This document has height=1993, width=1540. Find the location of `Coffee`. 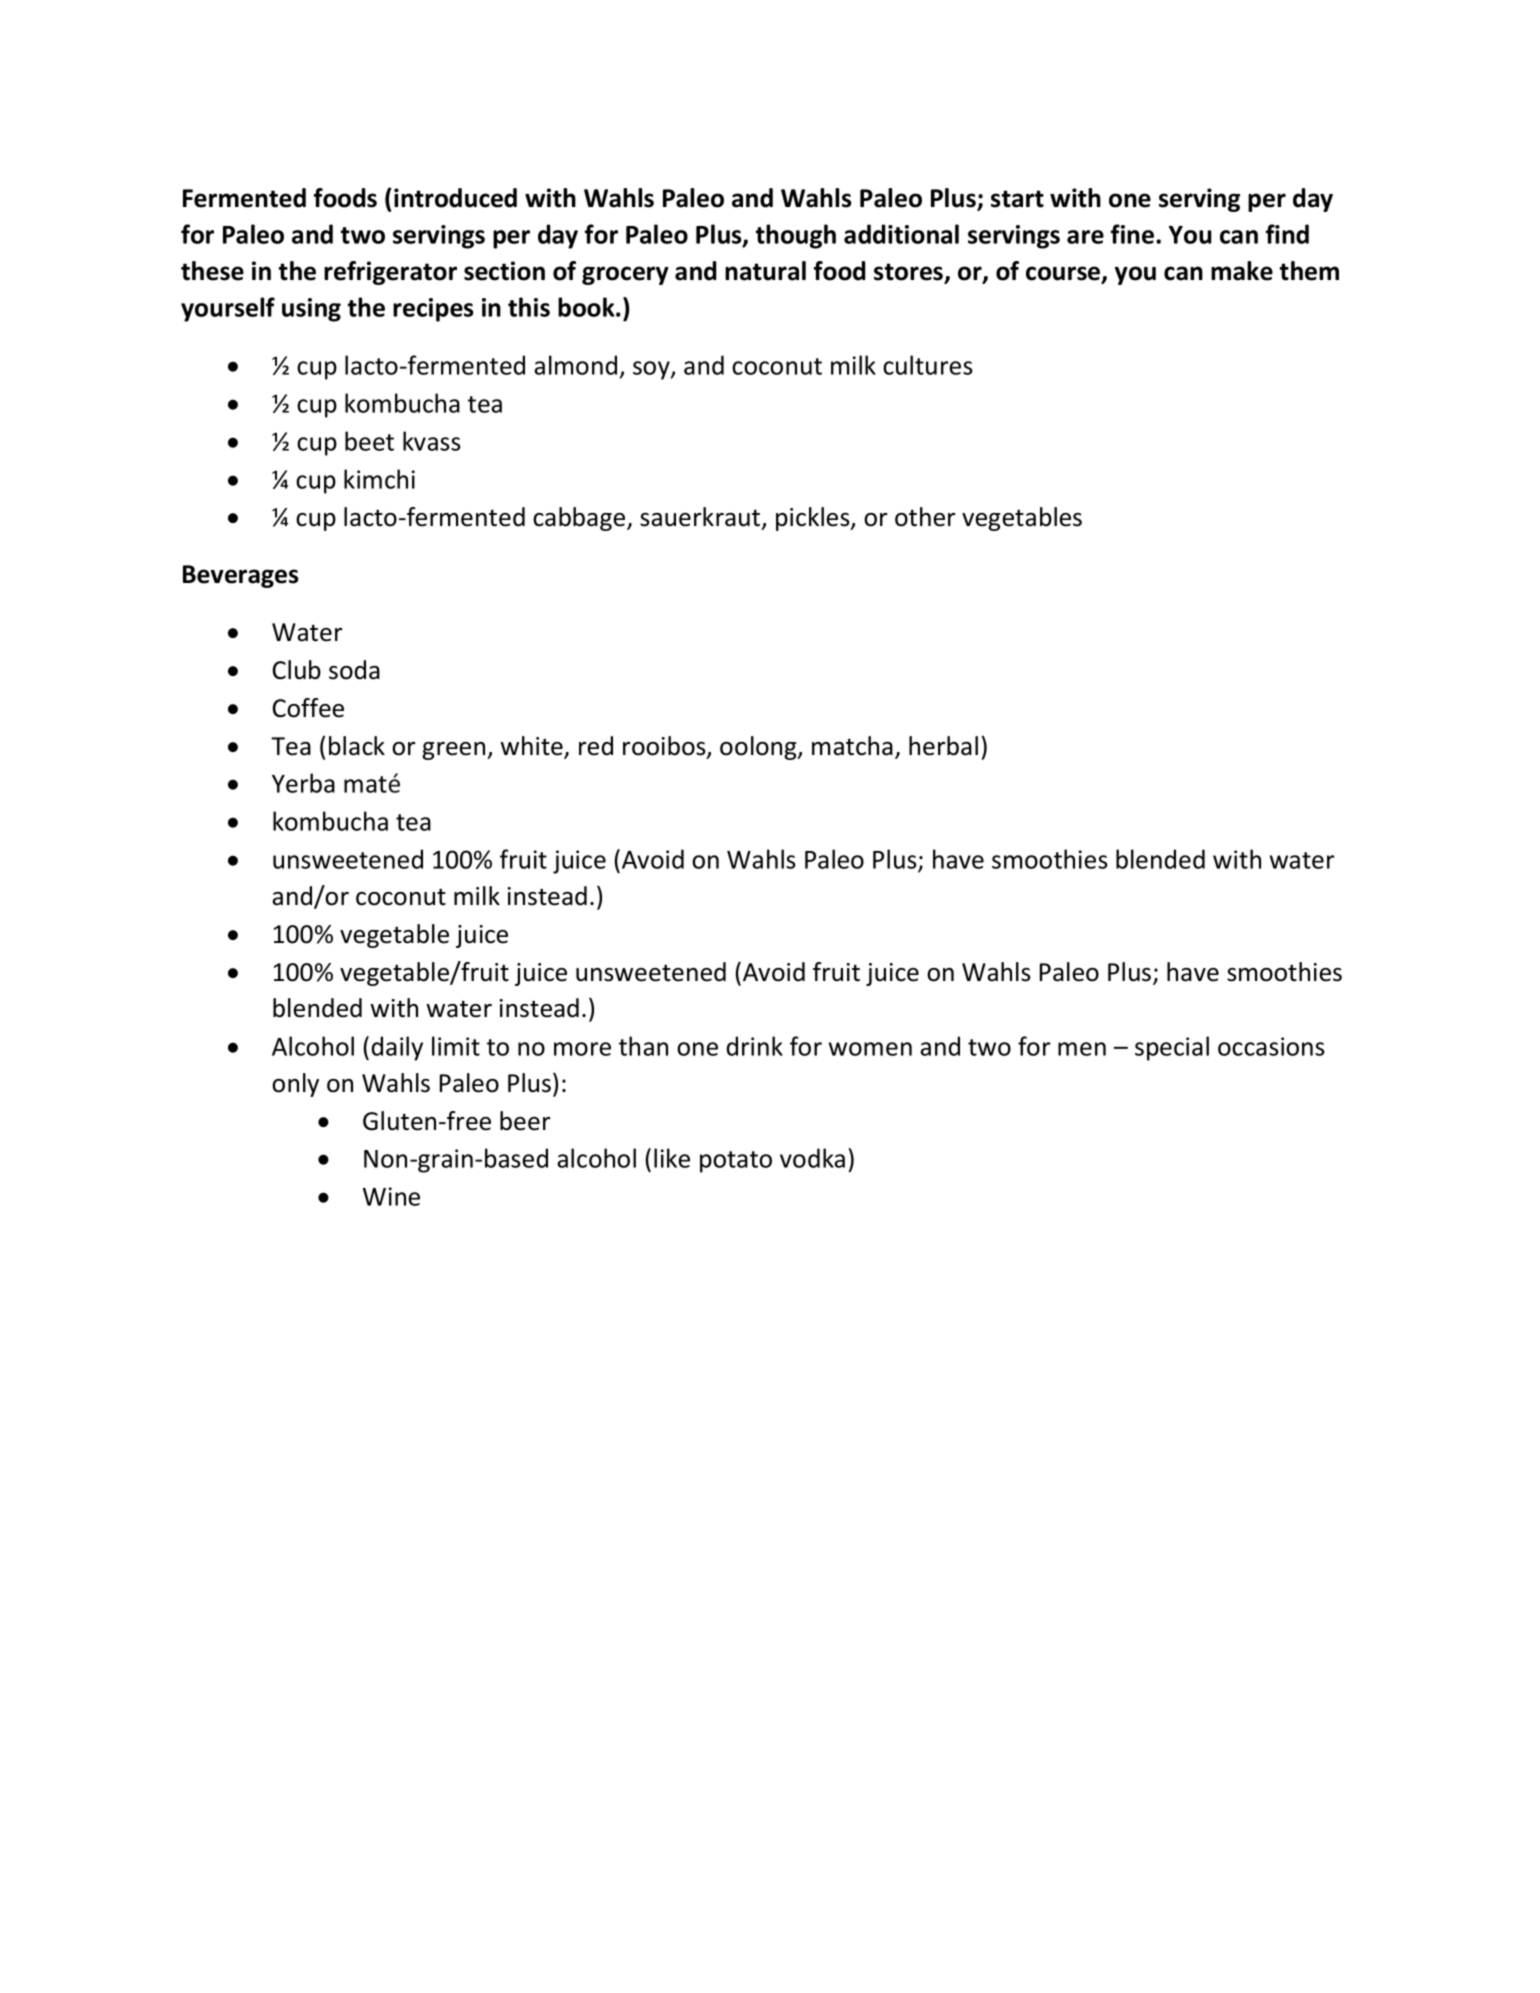

Coffee is located at coordinates (308, 708).
